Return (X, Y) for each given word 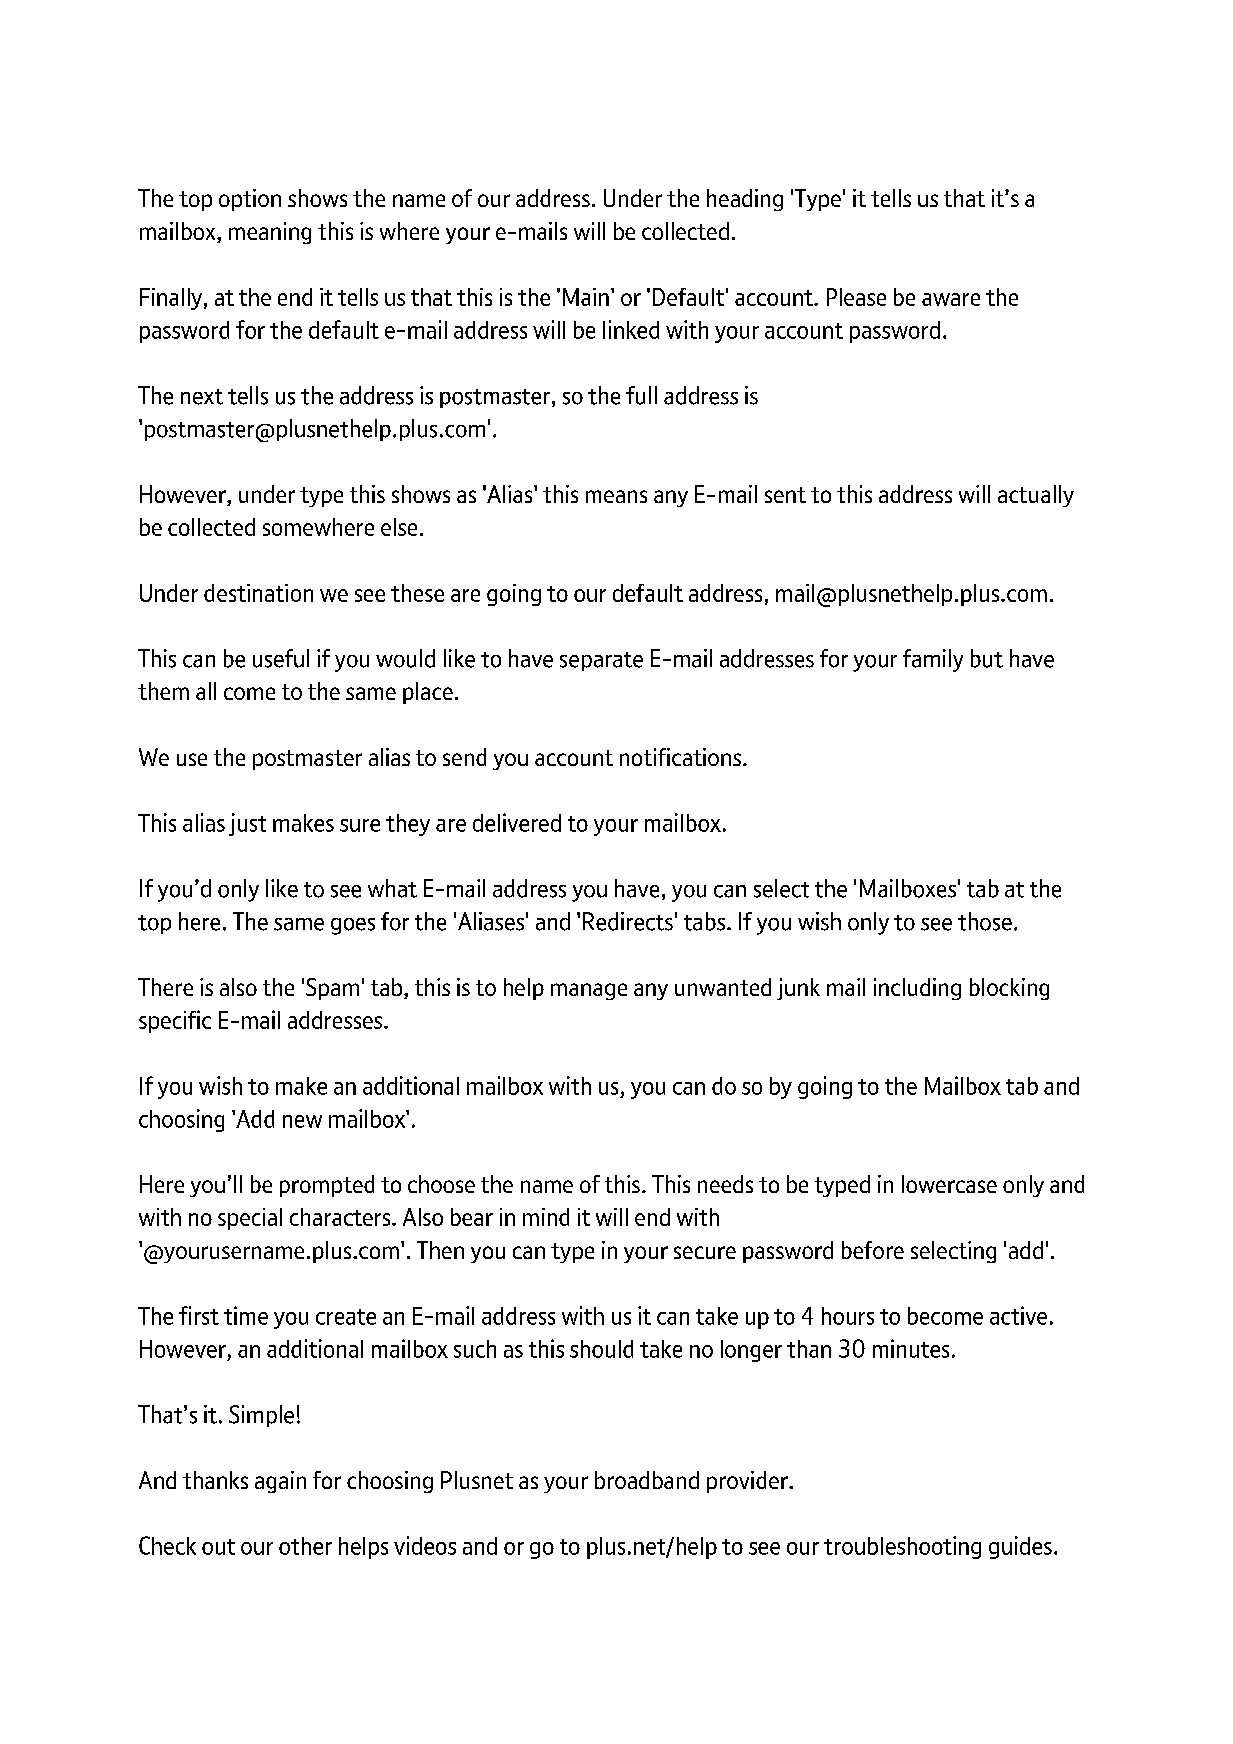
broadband (647, 1480)
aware (951, 299)
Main (586, 297)
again (280, 1482)
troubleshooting (902, 1547)
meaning (270, 233)
